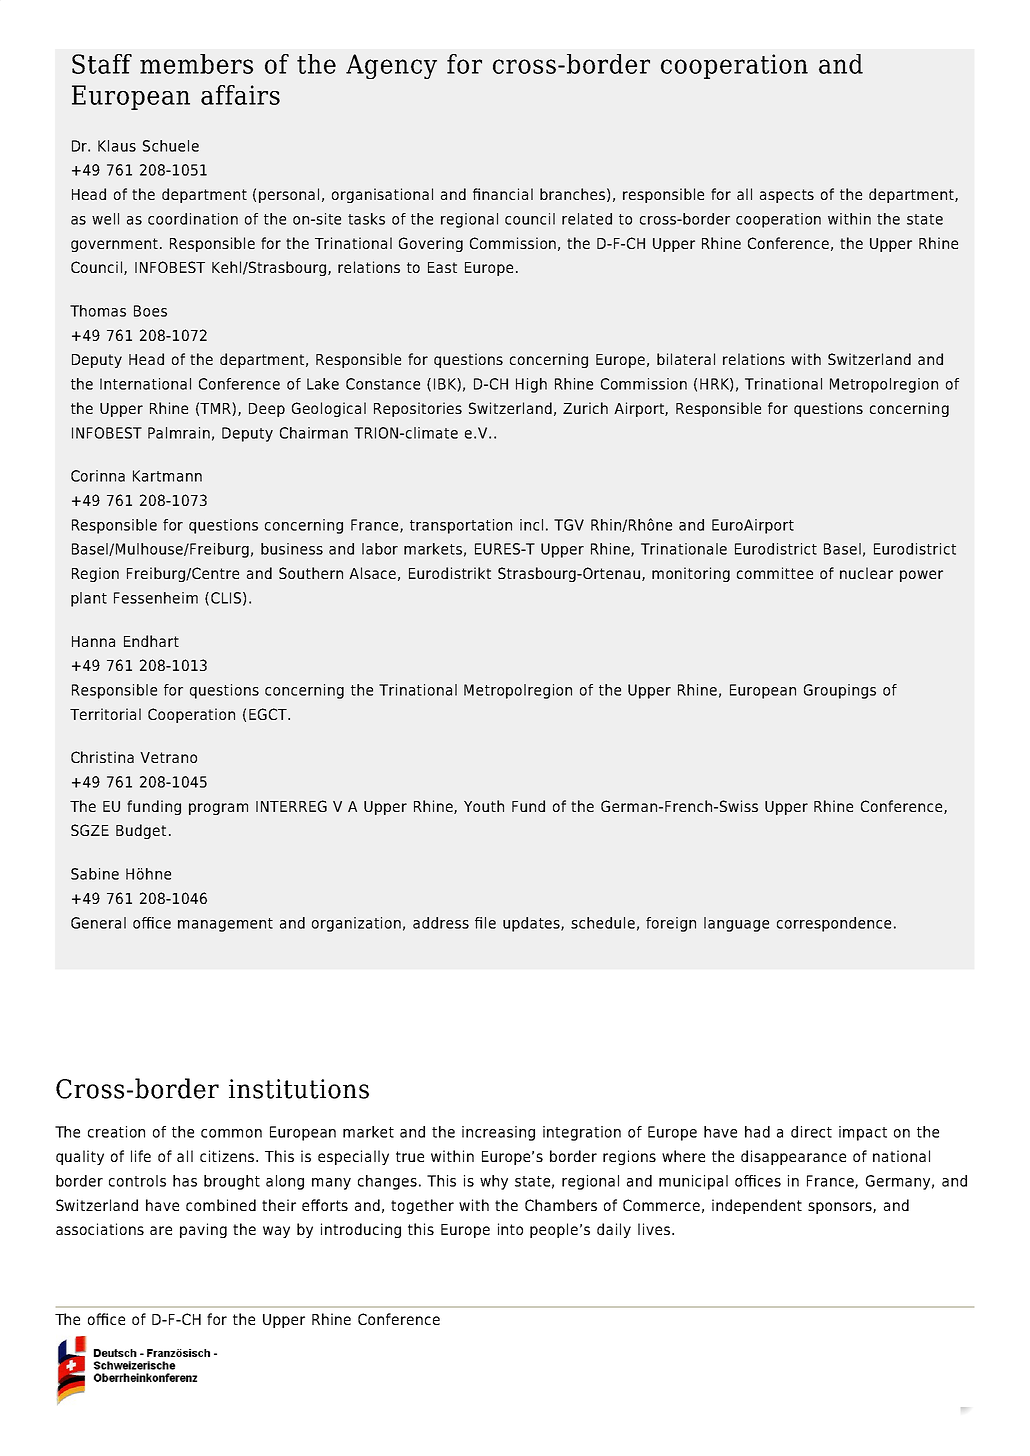 This image has height=1456, width=1030. Describe the element at coordinates (787, 196) in the image. I see `aspects` at that location.
